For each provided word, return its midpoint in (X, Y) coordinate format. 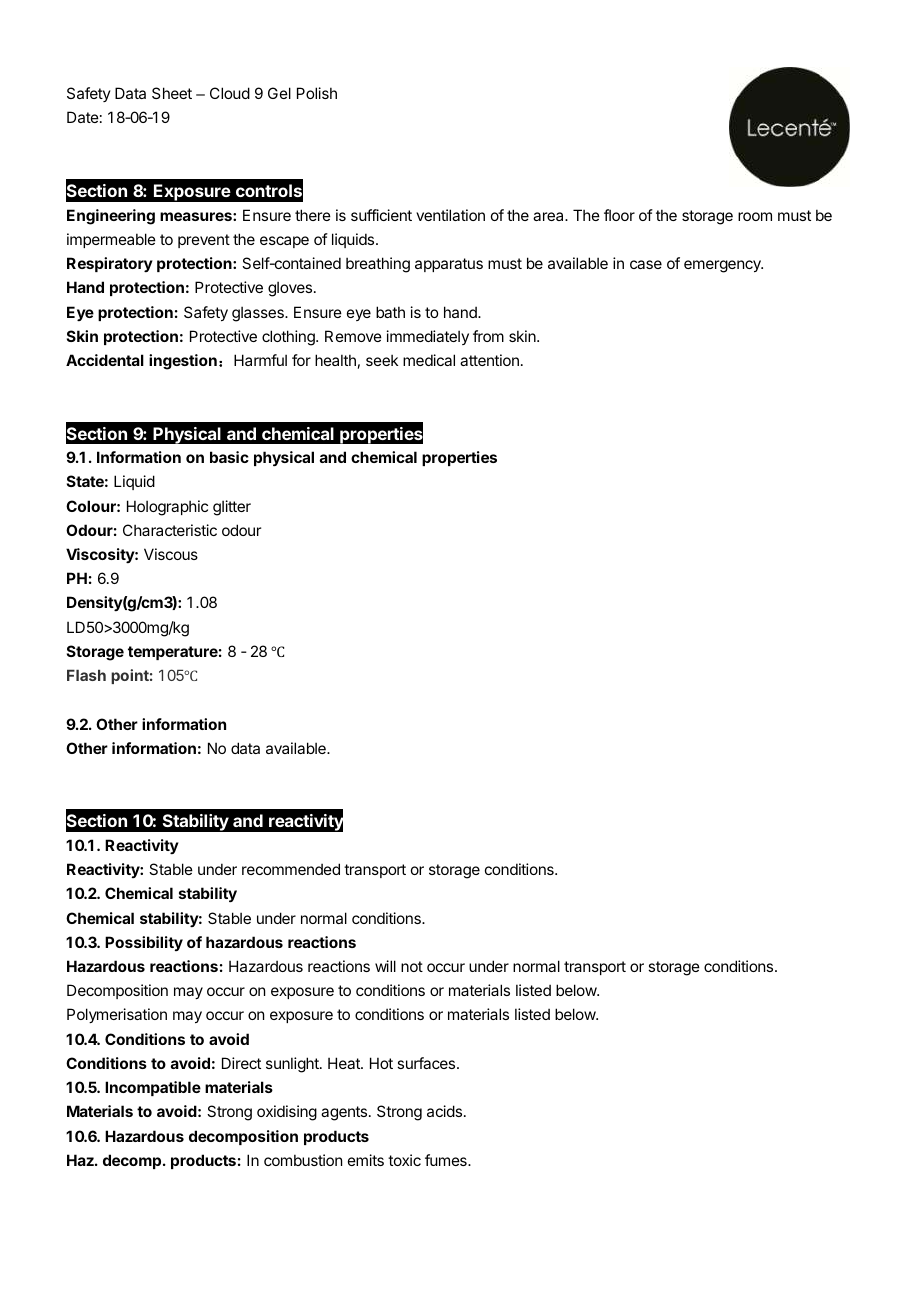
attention (489, 360)
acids (444, 1111)
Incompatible (153, 1088)
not (412, 966)
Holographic (167, 508)
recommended (291, 869)
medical (429, 360)
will (385, 966)
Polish (317, 93)
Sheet (172, 93)
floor (619, 215)
